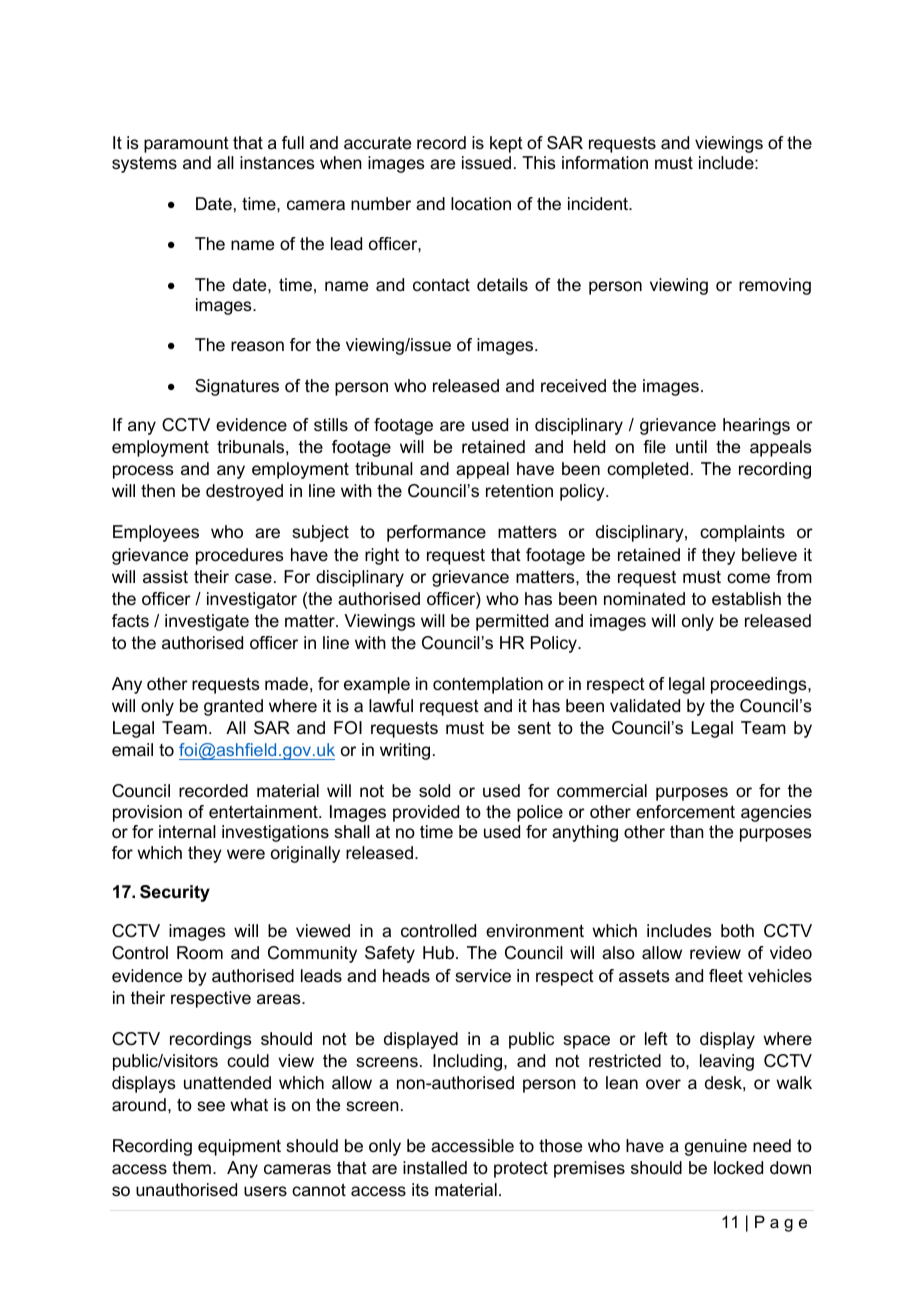 This page has width=924, height=1308. What do you see at coordinates (191, 1167) in the page?
I see `them` at bounding box center [191, 1167].
